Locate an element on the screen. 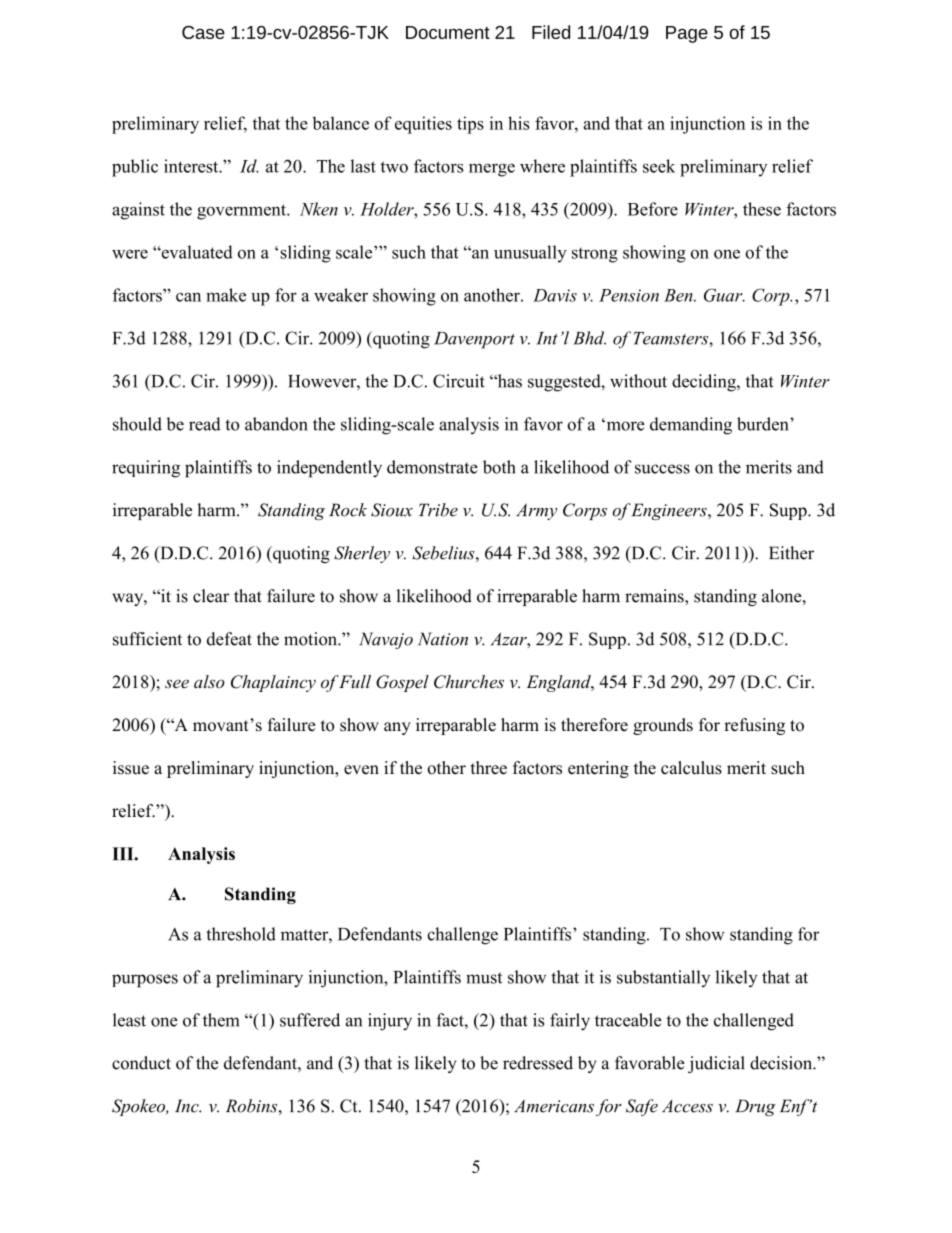  Page is located at coordinates (687, 34).
